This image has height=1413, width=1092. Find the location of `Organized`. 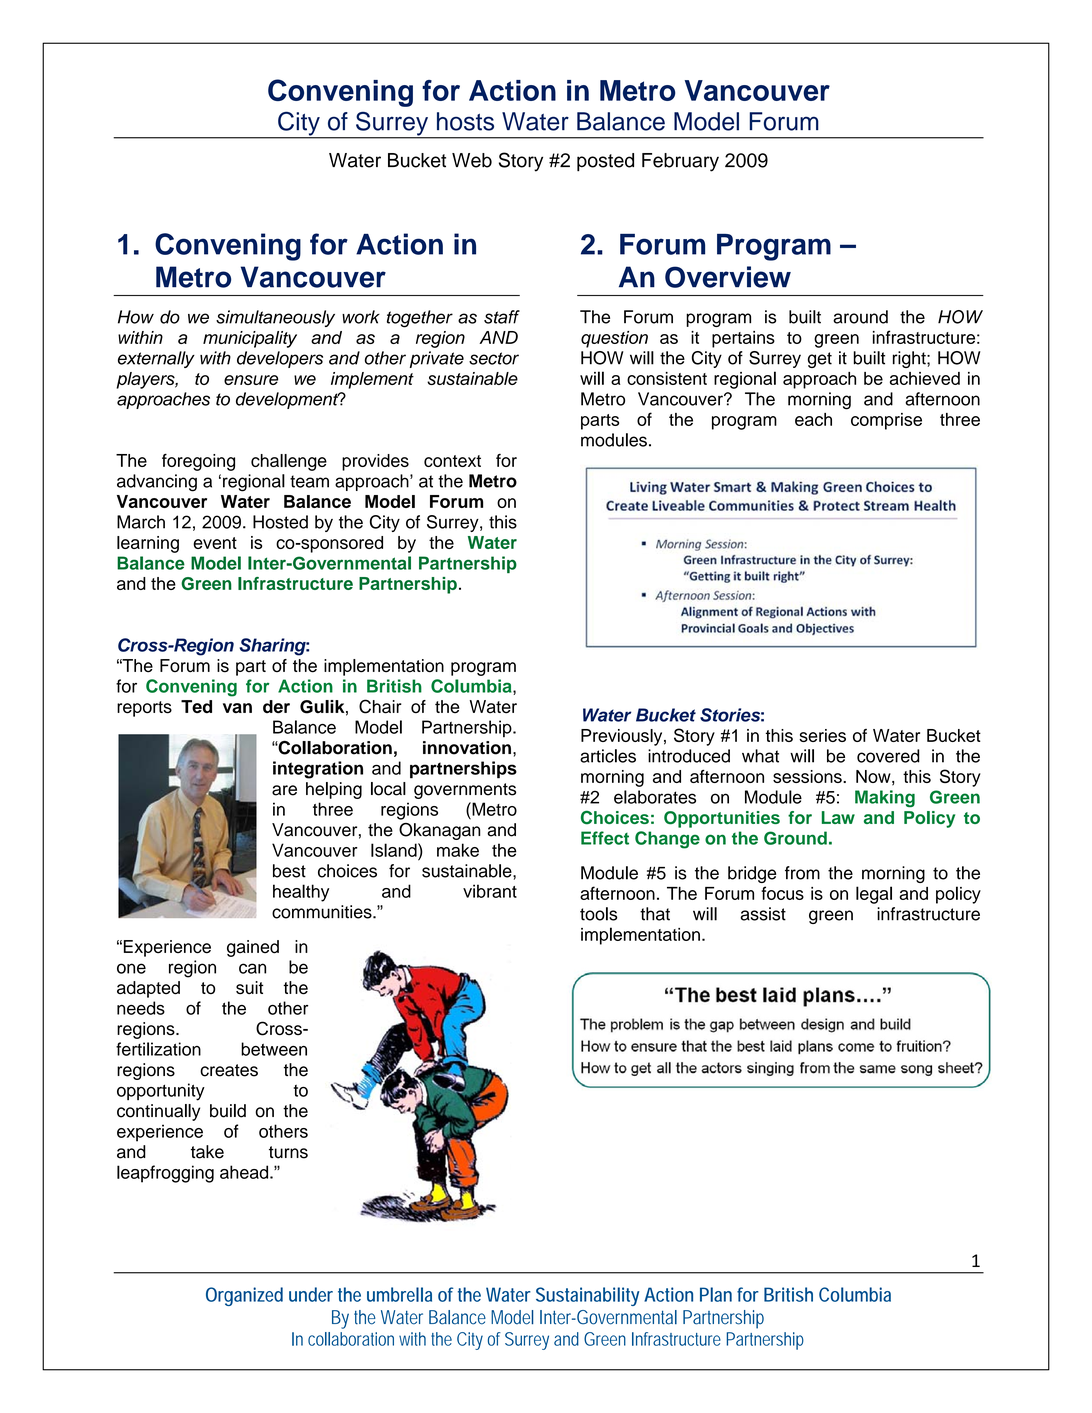

Organized is located at coordinates (244, 1296).
